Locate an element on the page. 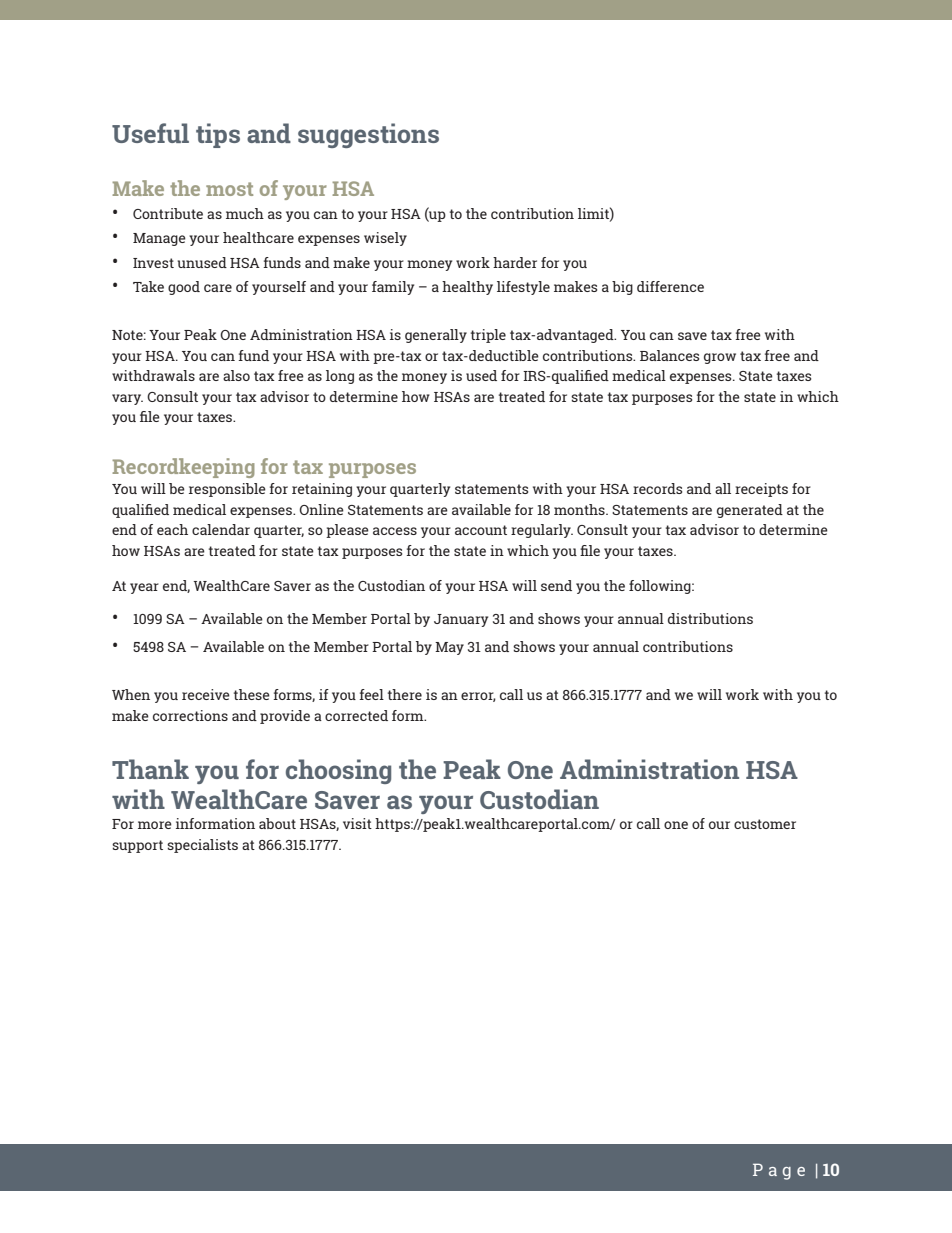 The width and height of the image is (952, 1233). long is located at coordinates (340, 377).
